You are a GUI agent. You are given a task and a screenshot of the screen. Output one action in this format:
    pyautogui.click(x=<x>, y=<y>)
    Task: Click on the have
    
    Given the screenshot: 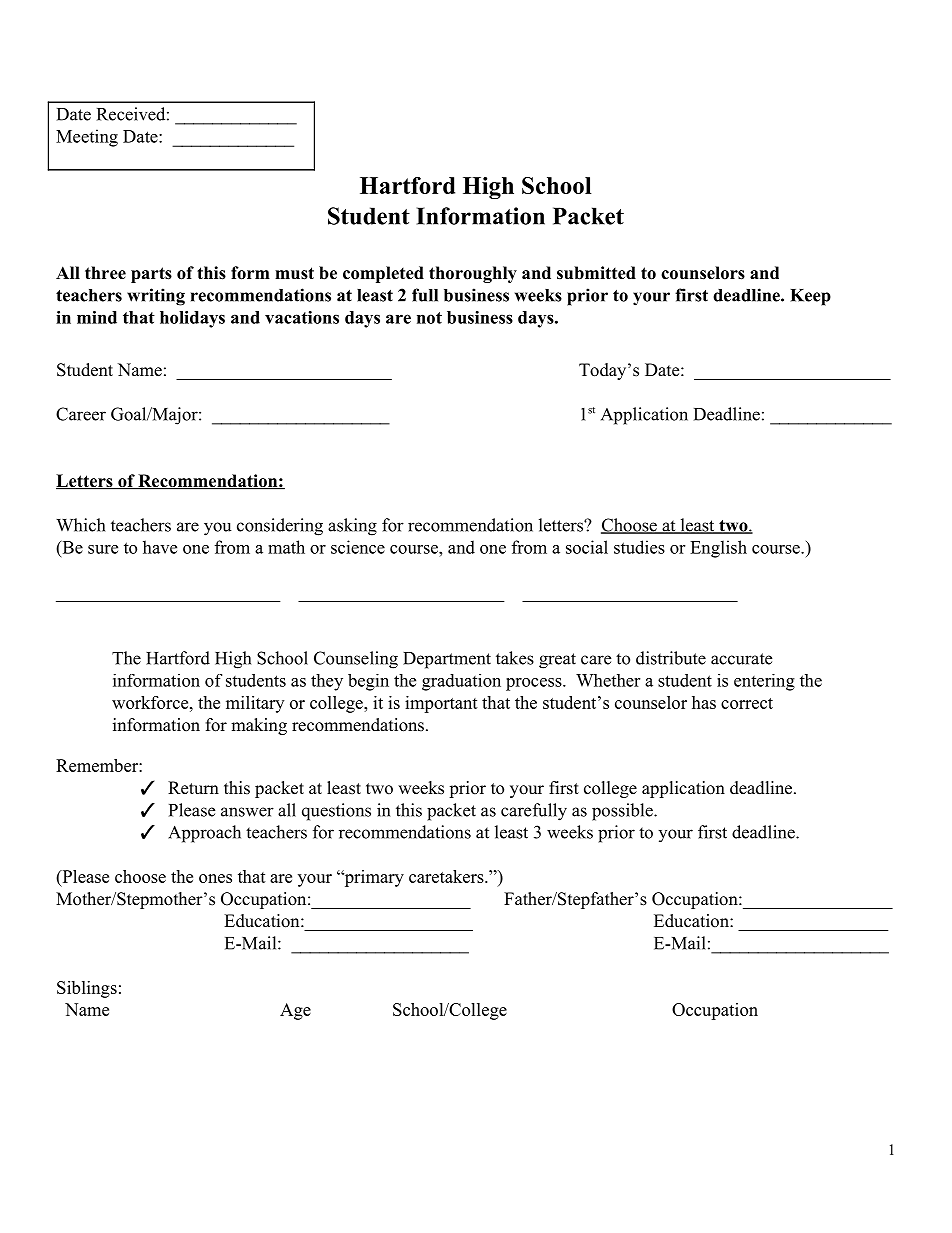 What is the action you would take?
    pyautogui.click(x=160, y=547)
